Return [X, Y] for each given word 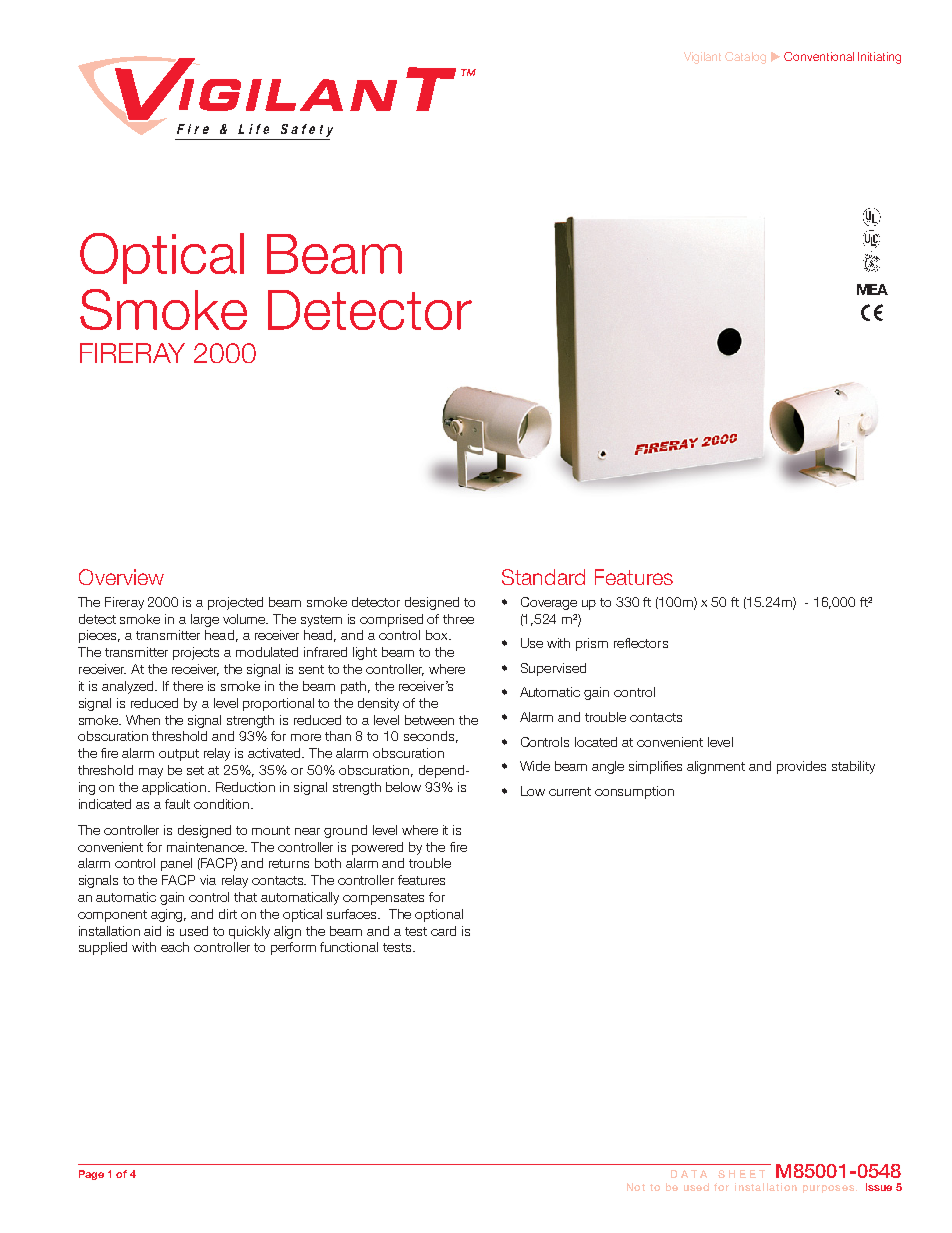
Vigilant [702, 58]
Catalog [745, 58]
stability [853, 767]
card [443, 931]
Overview [121, 577]
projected [235, 603]
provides [801, 767]
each [175, 947]
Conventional [819, 56]
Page [91, 1175]
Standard [543, 577]
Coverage [549, 603]
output [179, 755]
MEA [872, 289]
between [429, 720]
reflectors [641, 643]
